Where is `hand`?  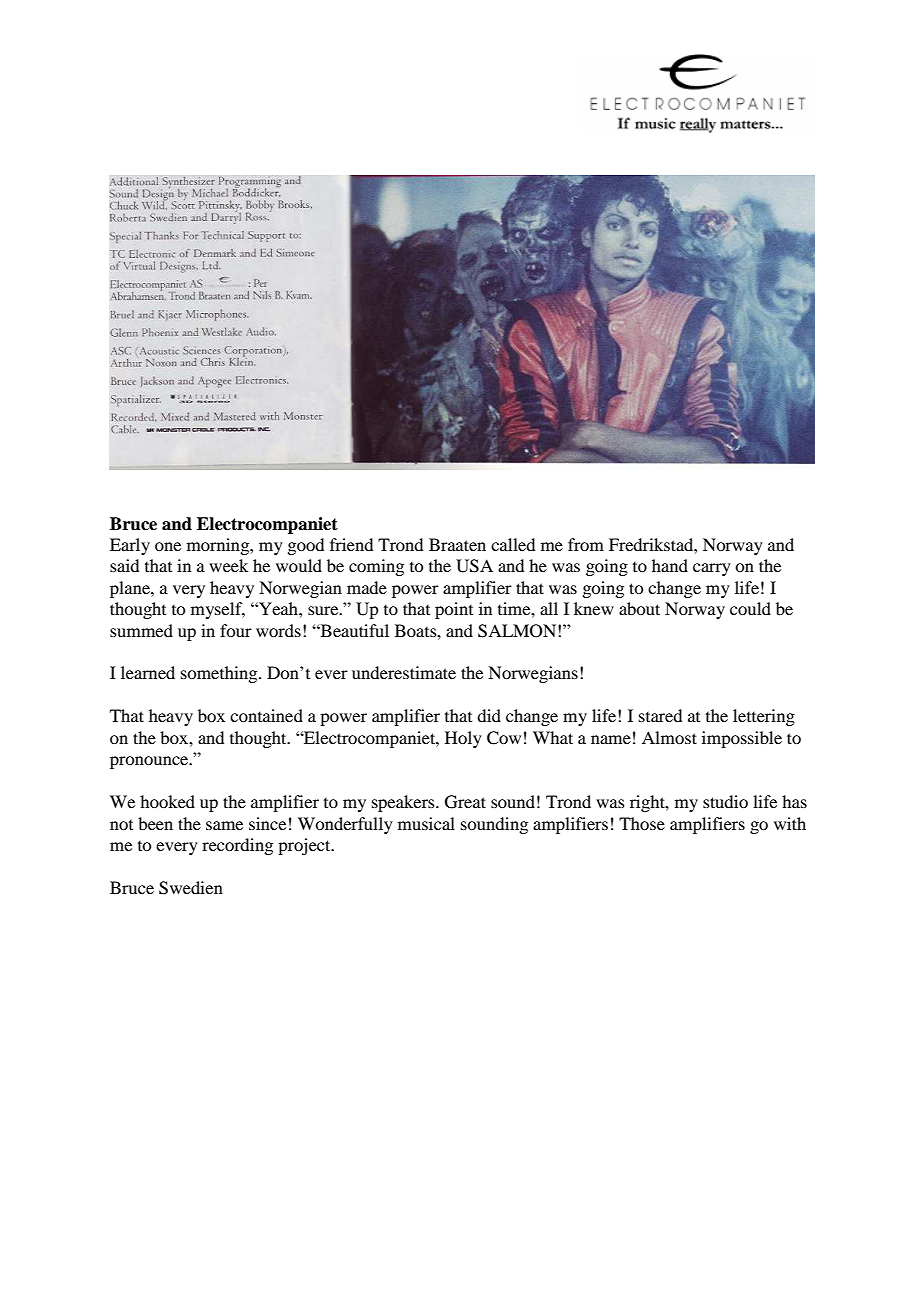
hand is located at coordinates (670, 565).
